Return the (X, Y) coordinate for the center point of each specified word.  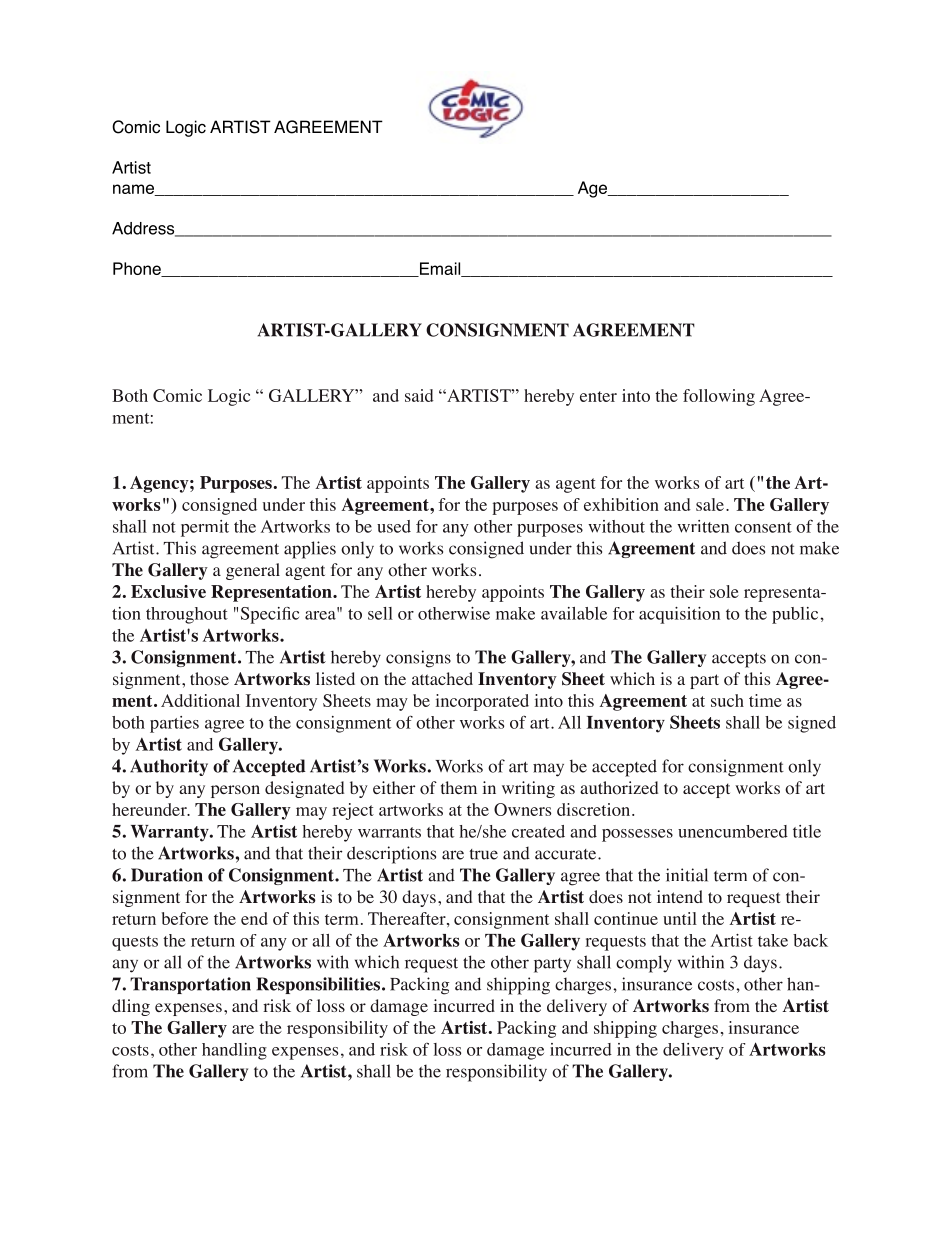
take (773, 940)
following (719, 397)
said (419, 395)
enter (598, 396)
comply (644, 964)
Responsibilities (318, 985)
